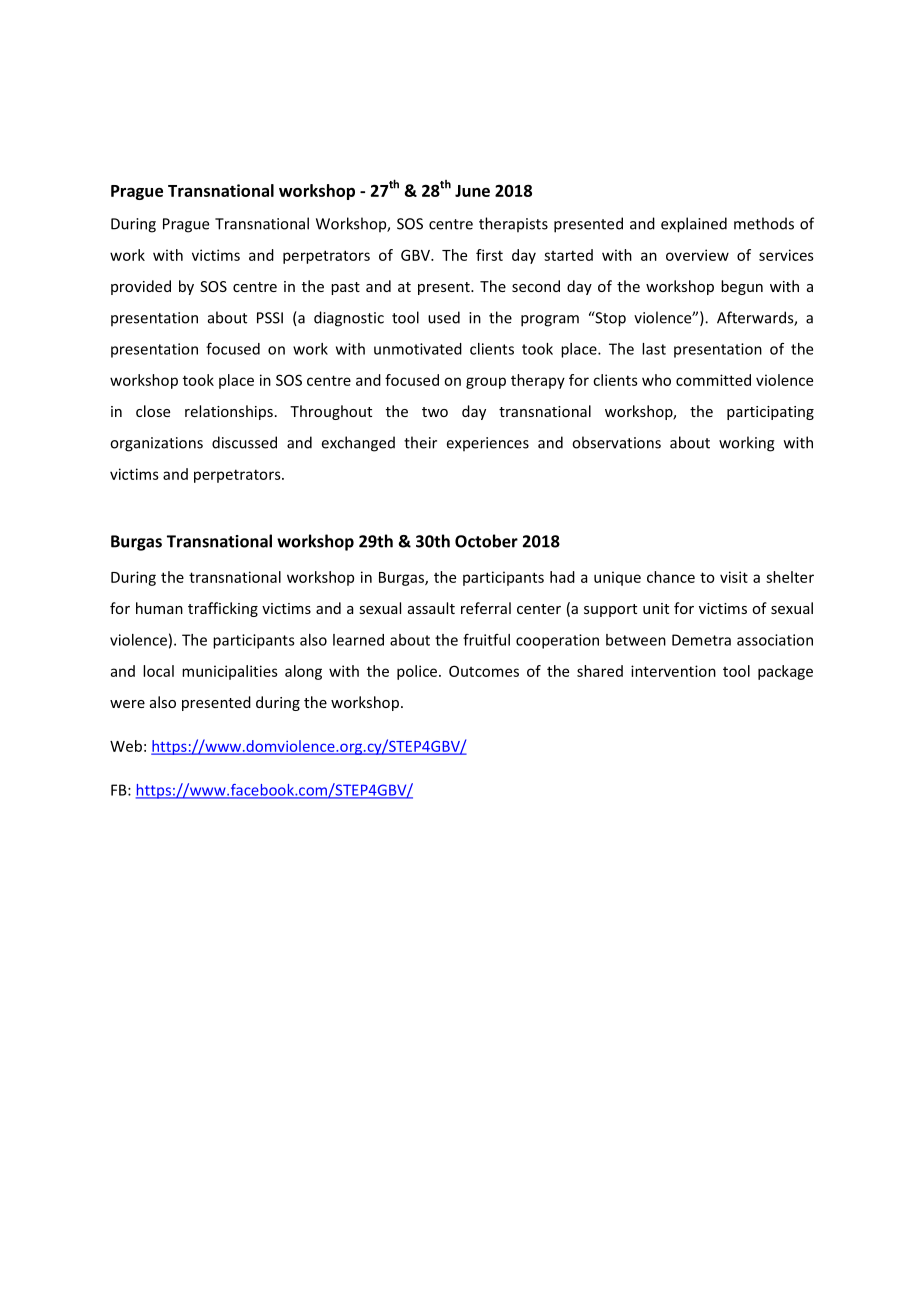 The image size is (924, 1308). Describe the element at coordinates (126, 746) in the page. I see `Web` at that location.
